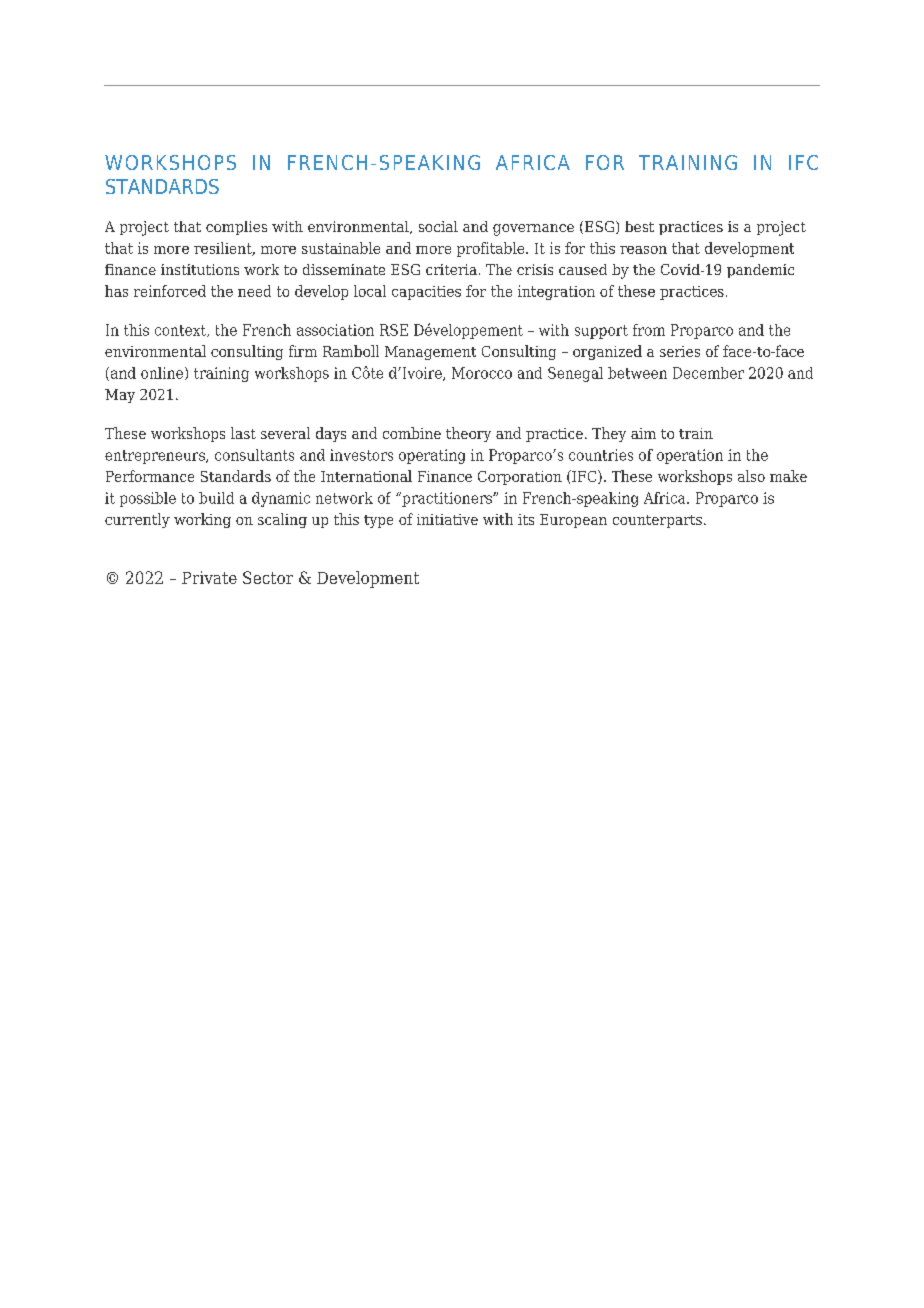  Describe the element at coordinates (432, 456) in the document. I see `operating` at that location.
